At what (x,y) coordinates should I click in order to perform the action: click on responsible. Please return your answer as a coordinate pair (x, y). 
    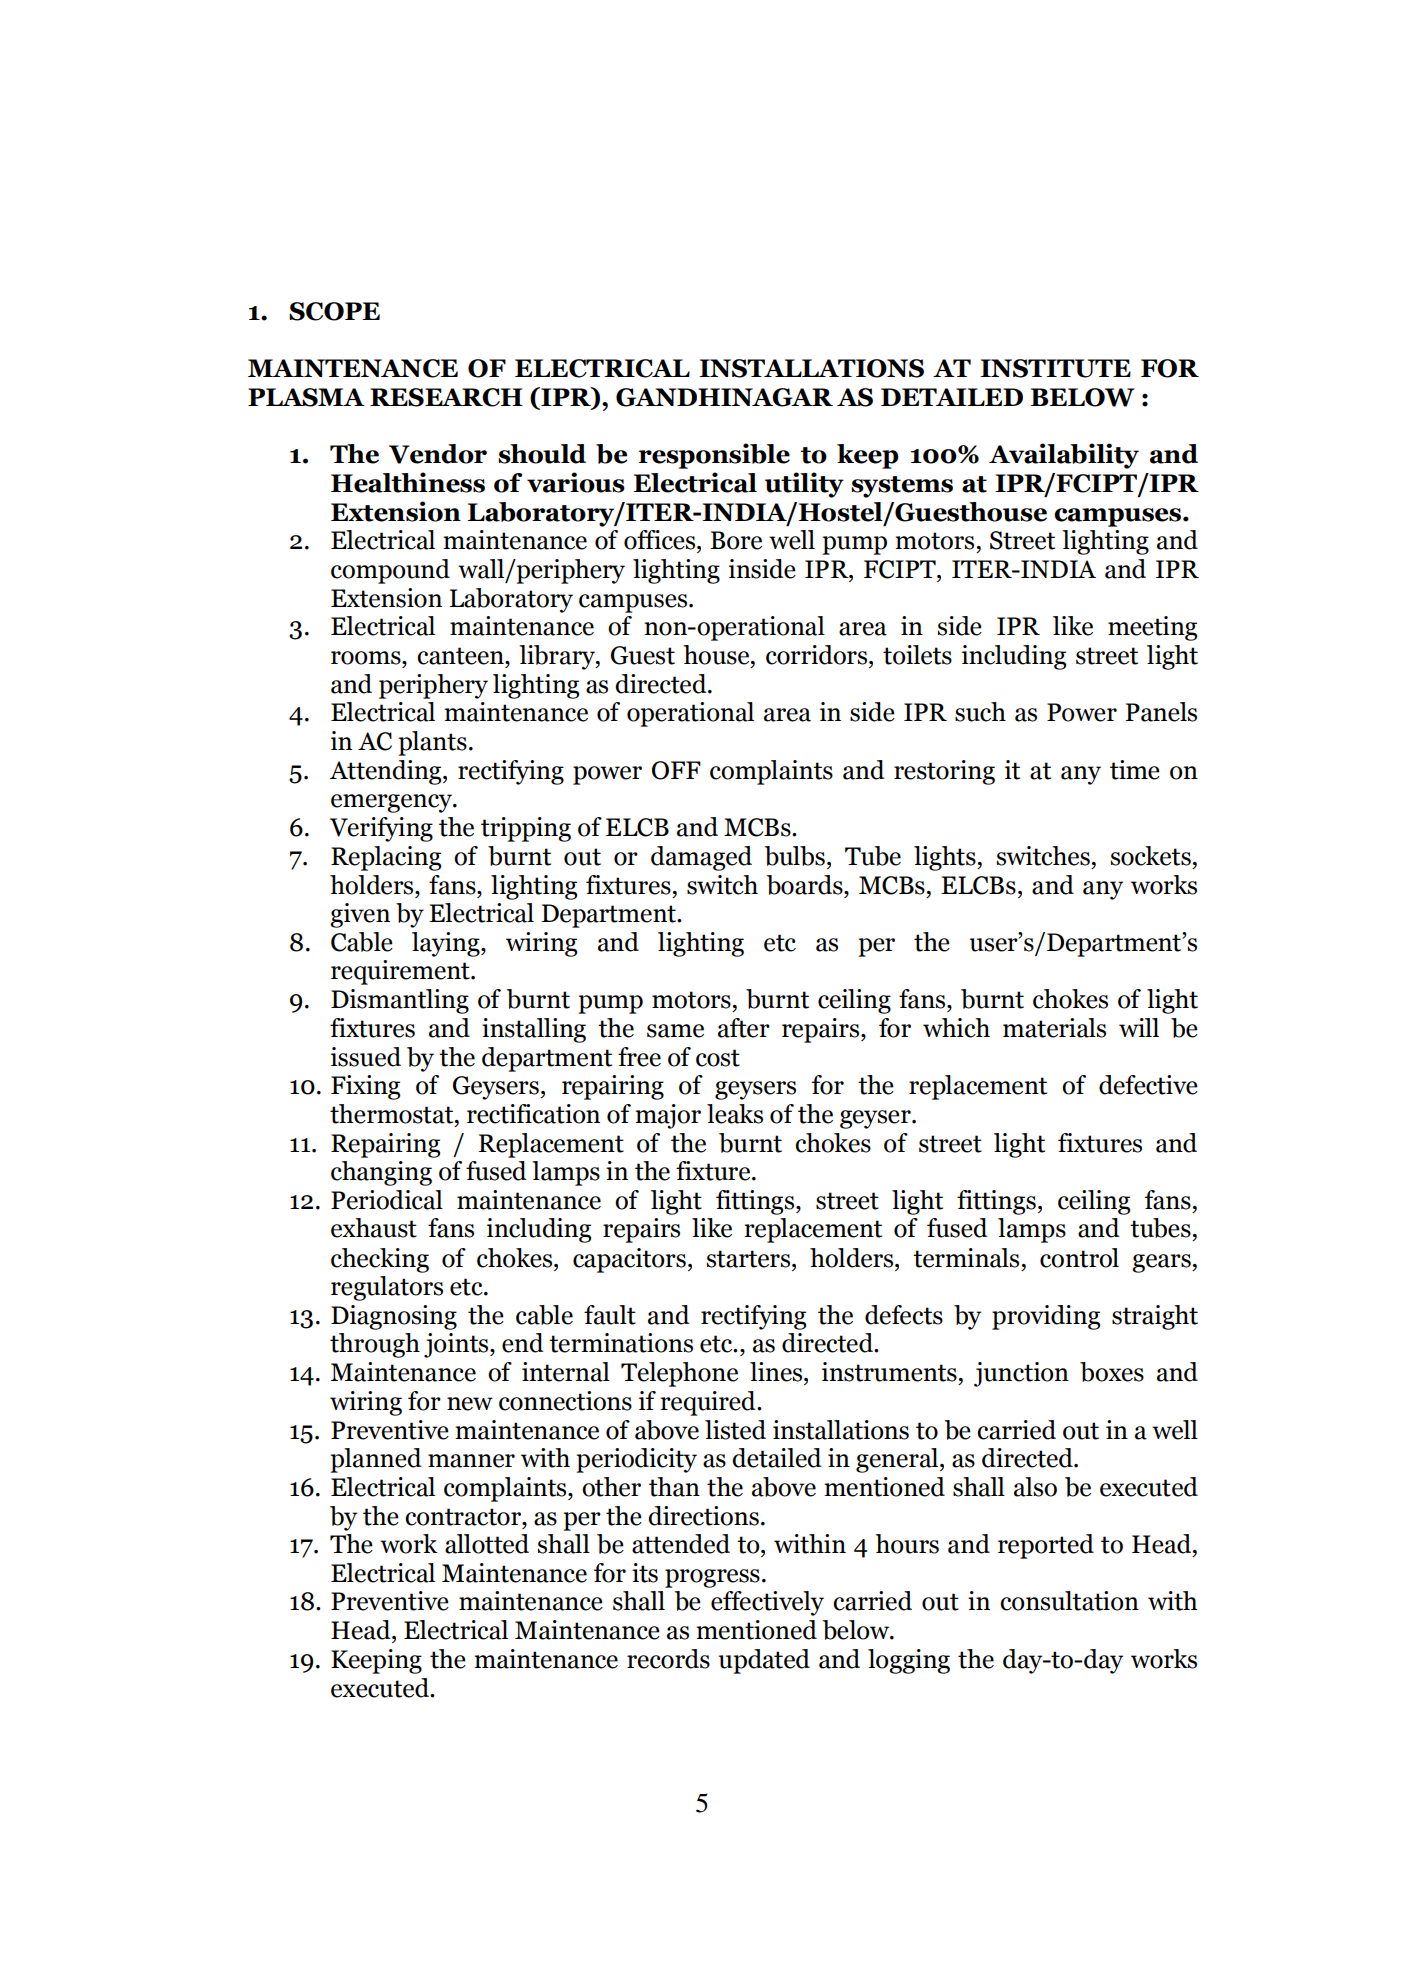
    Looking at the image, I should click on (714, 456).
